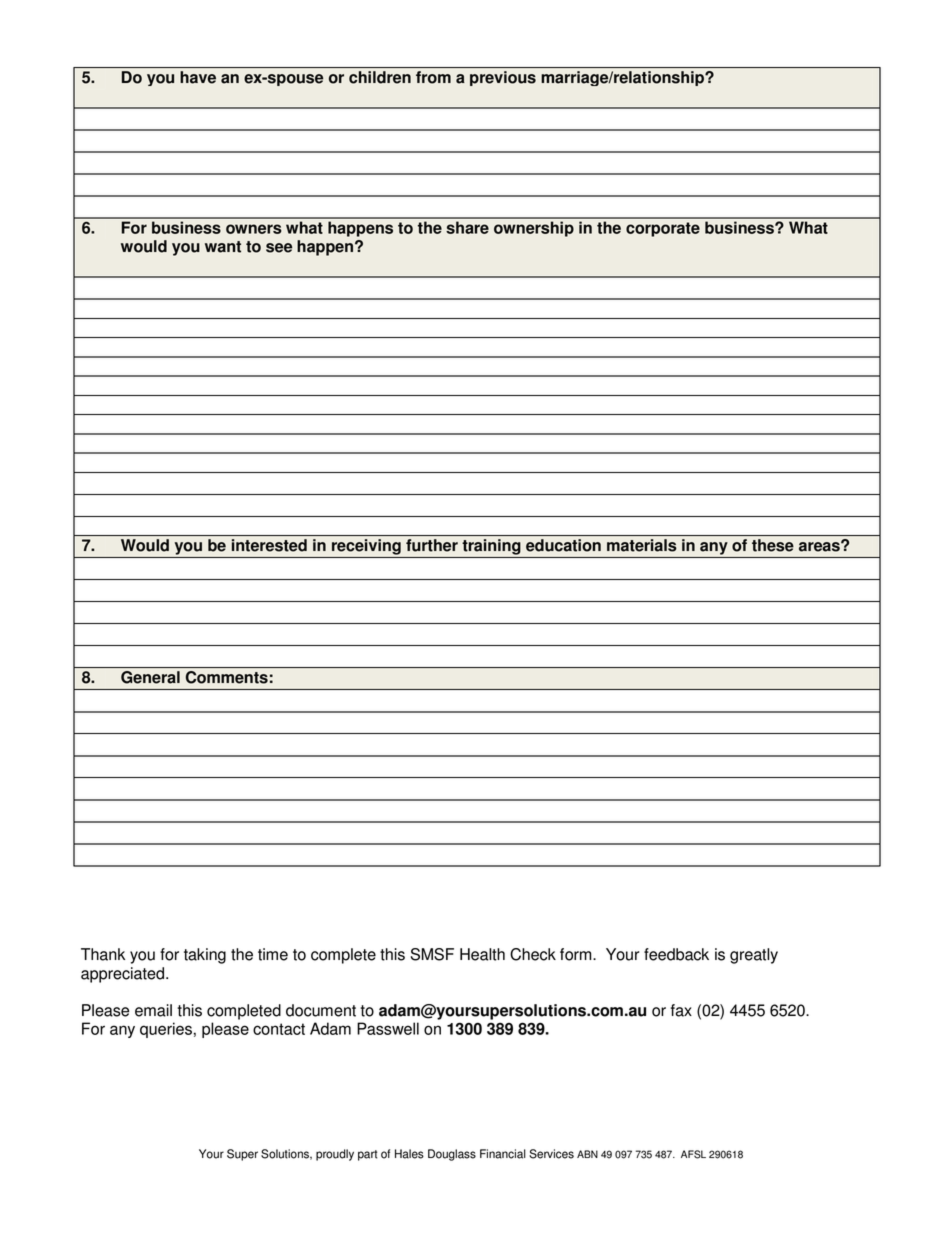  I want to click on taking, so click(205, 956).
